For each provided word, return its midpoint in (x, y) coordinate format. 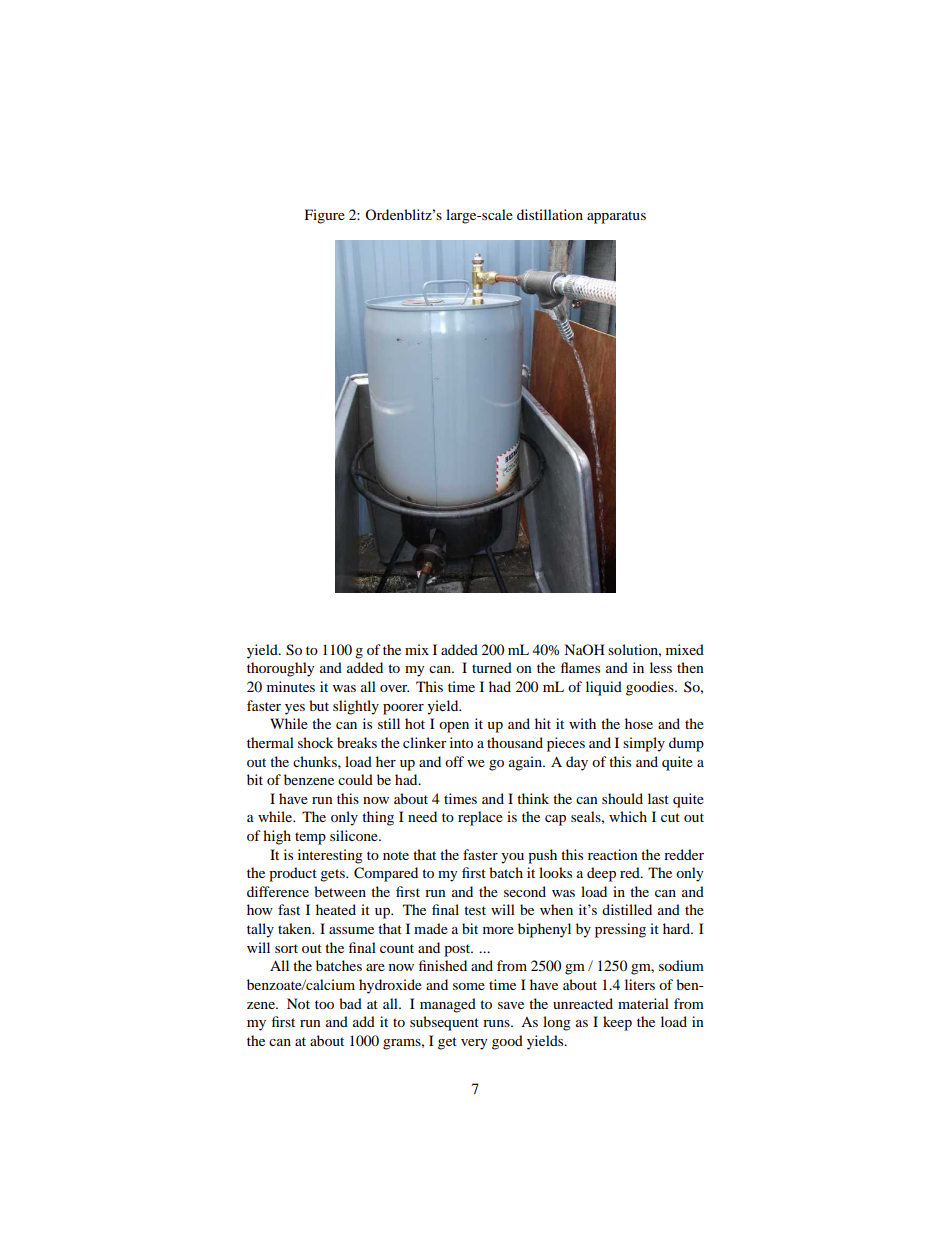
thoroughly (281, 669)
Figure (325, 216)
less (661, 667)
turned (492, 667)
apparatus (616, 217)
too (324, 1004)
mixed (685, 649)
